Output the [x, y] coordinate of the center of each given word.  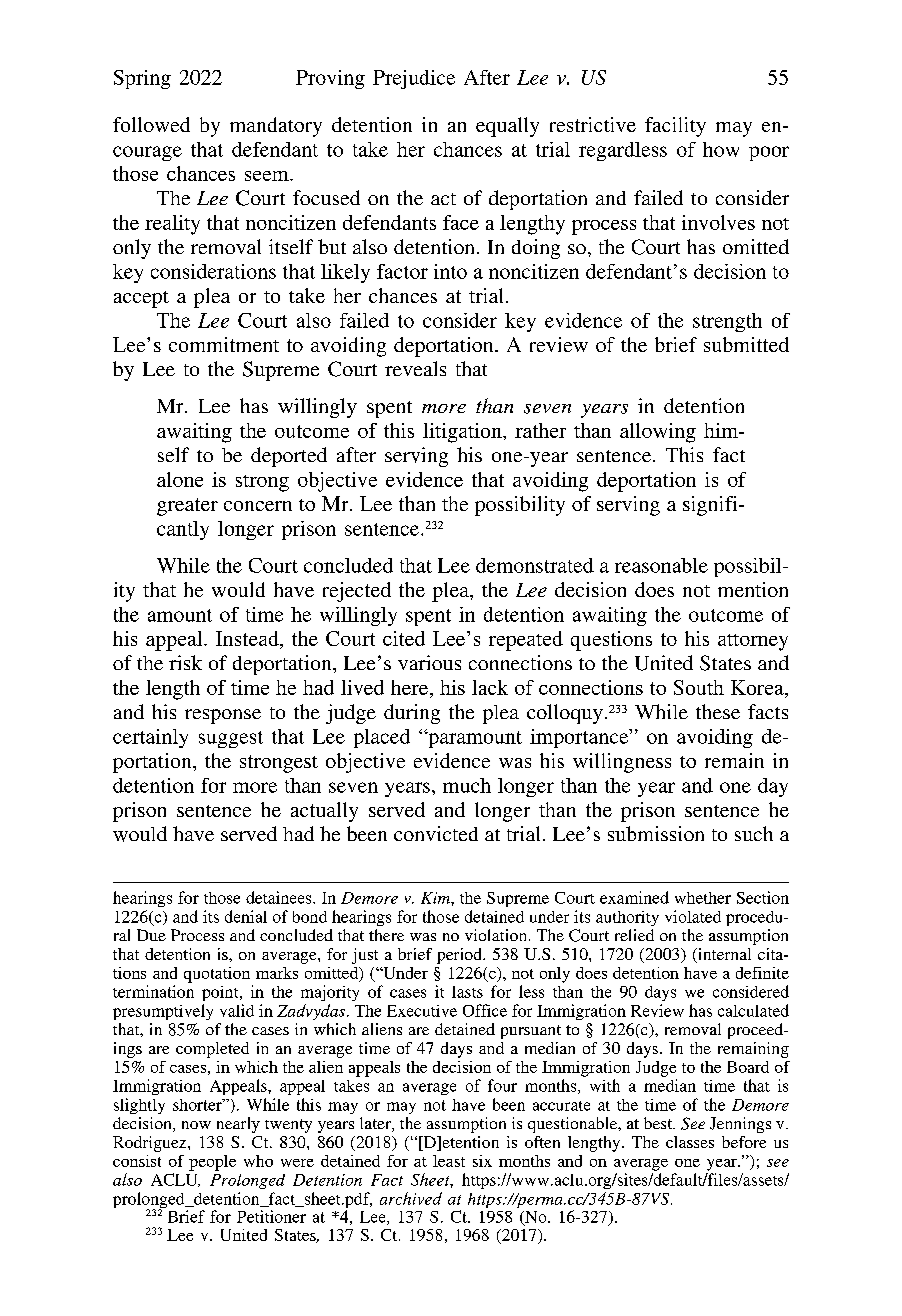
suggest [231, 739]
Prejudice [414, 79]
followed [151, 124]
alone [180, 479]
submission [656, 833]
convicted [436, 833]
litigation [463, 433]
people [212, 1163]
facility [675, 127]
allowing [658, 433]
